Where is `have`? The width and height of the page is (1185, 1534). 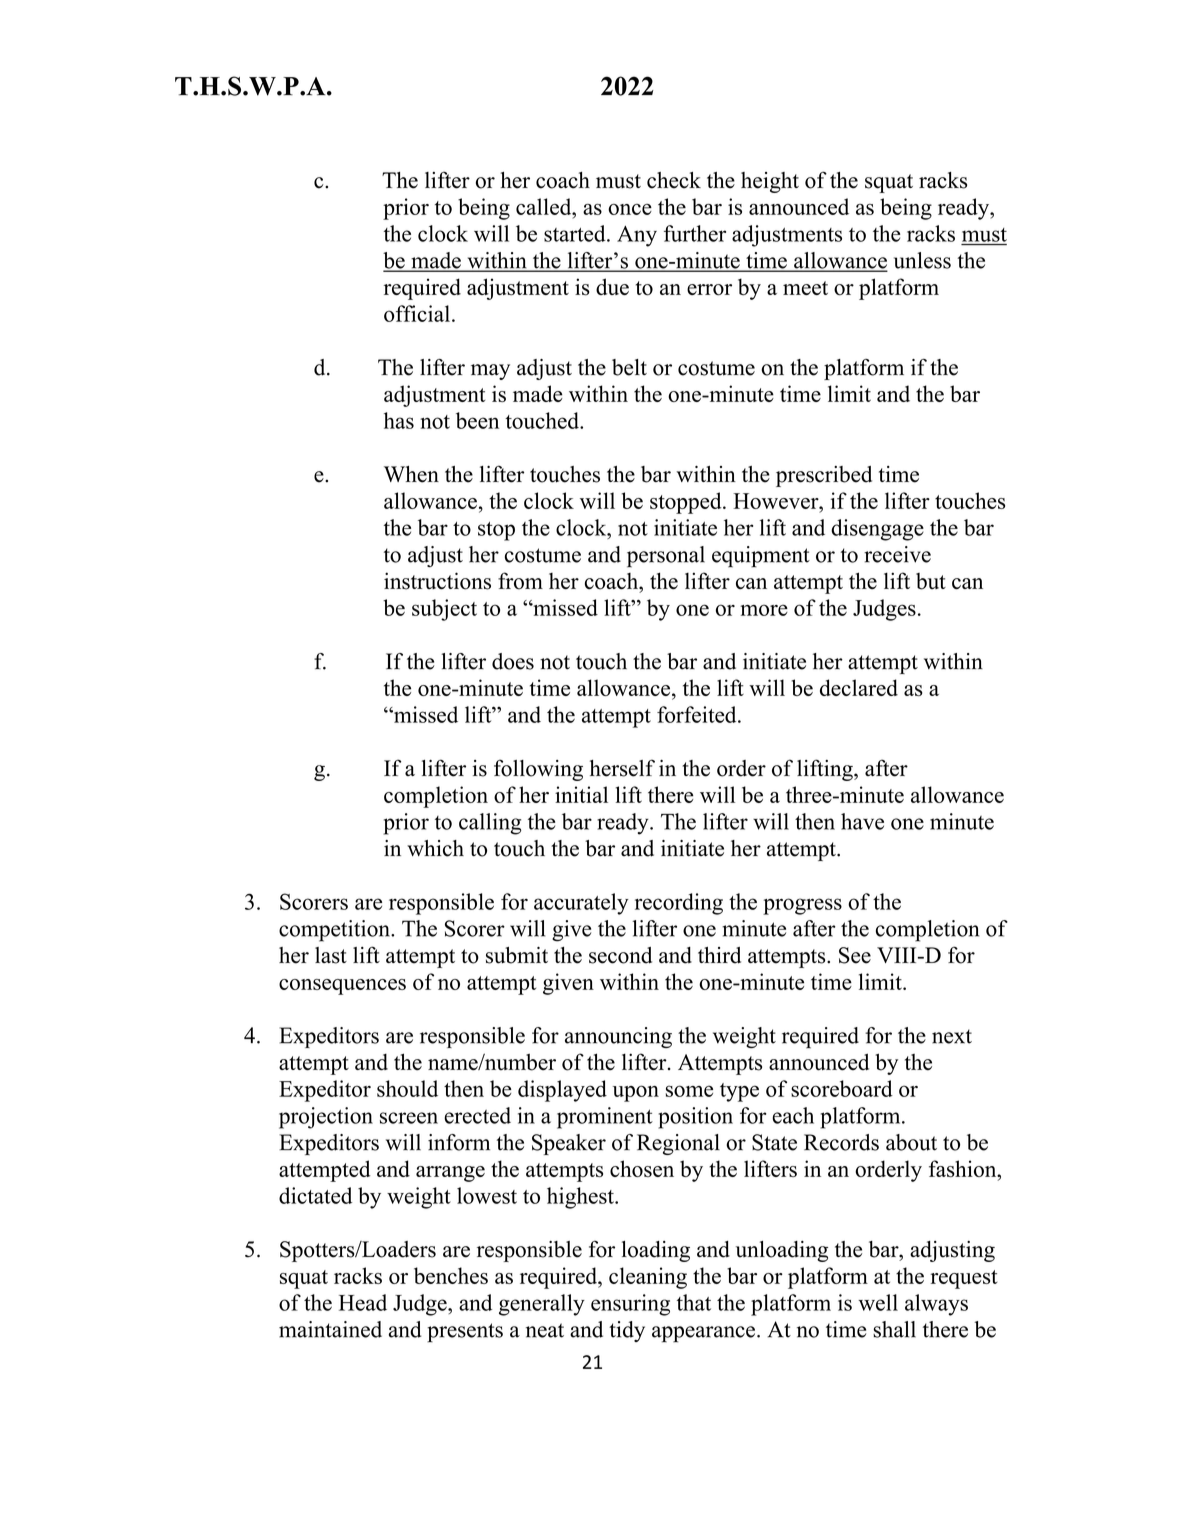
have is located at coordinates (862, 821).
